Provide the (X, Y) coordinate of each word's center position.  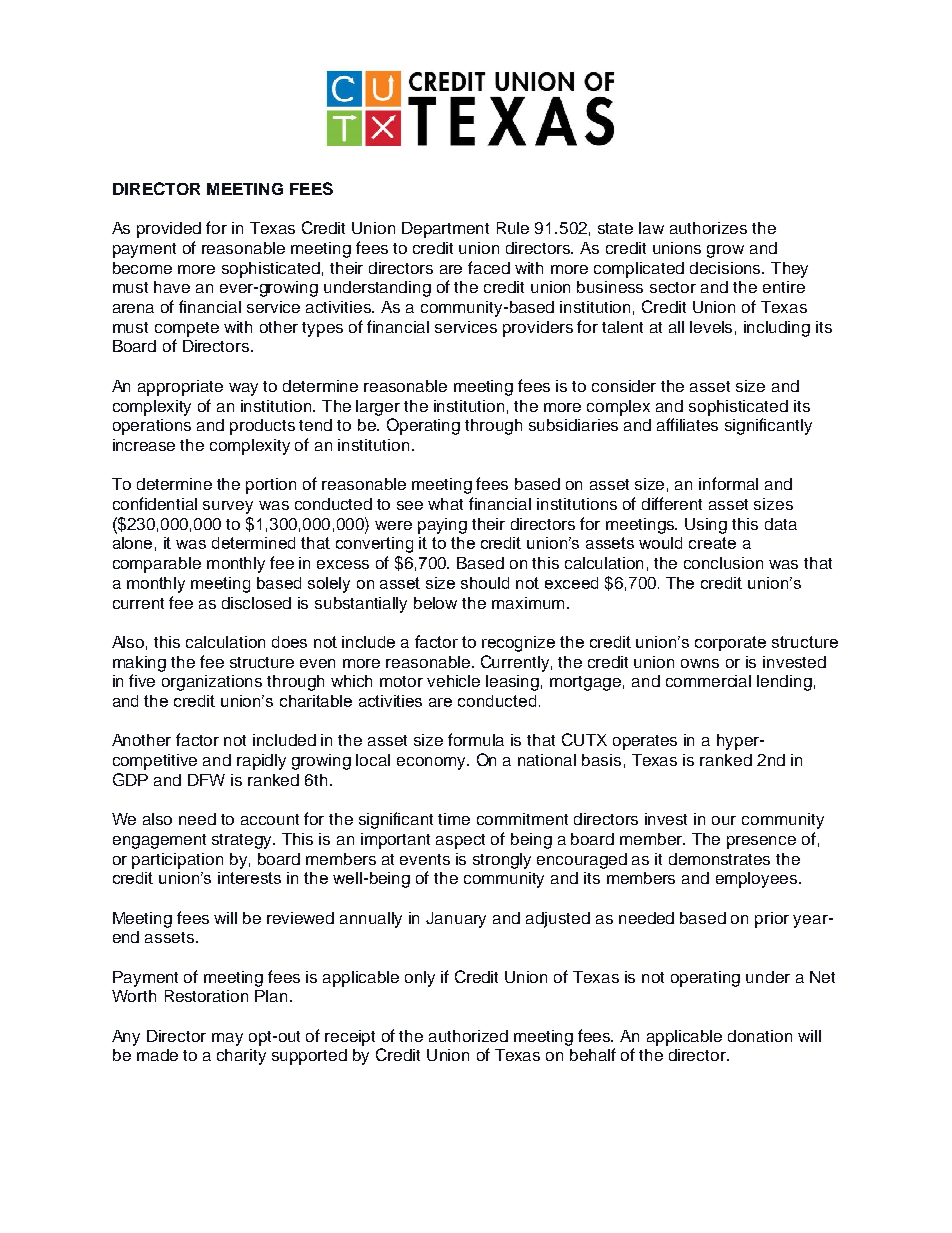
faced (489, 267)
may (227, 1039)
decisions (727, 268)
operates (645, 742)
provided (169, 230)
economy (432, 763)
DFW (206, 780)
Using (706, 526)
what (445, 504)
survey (228, 507)
